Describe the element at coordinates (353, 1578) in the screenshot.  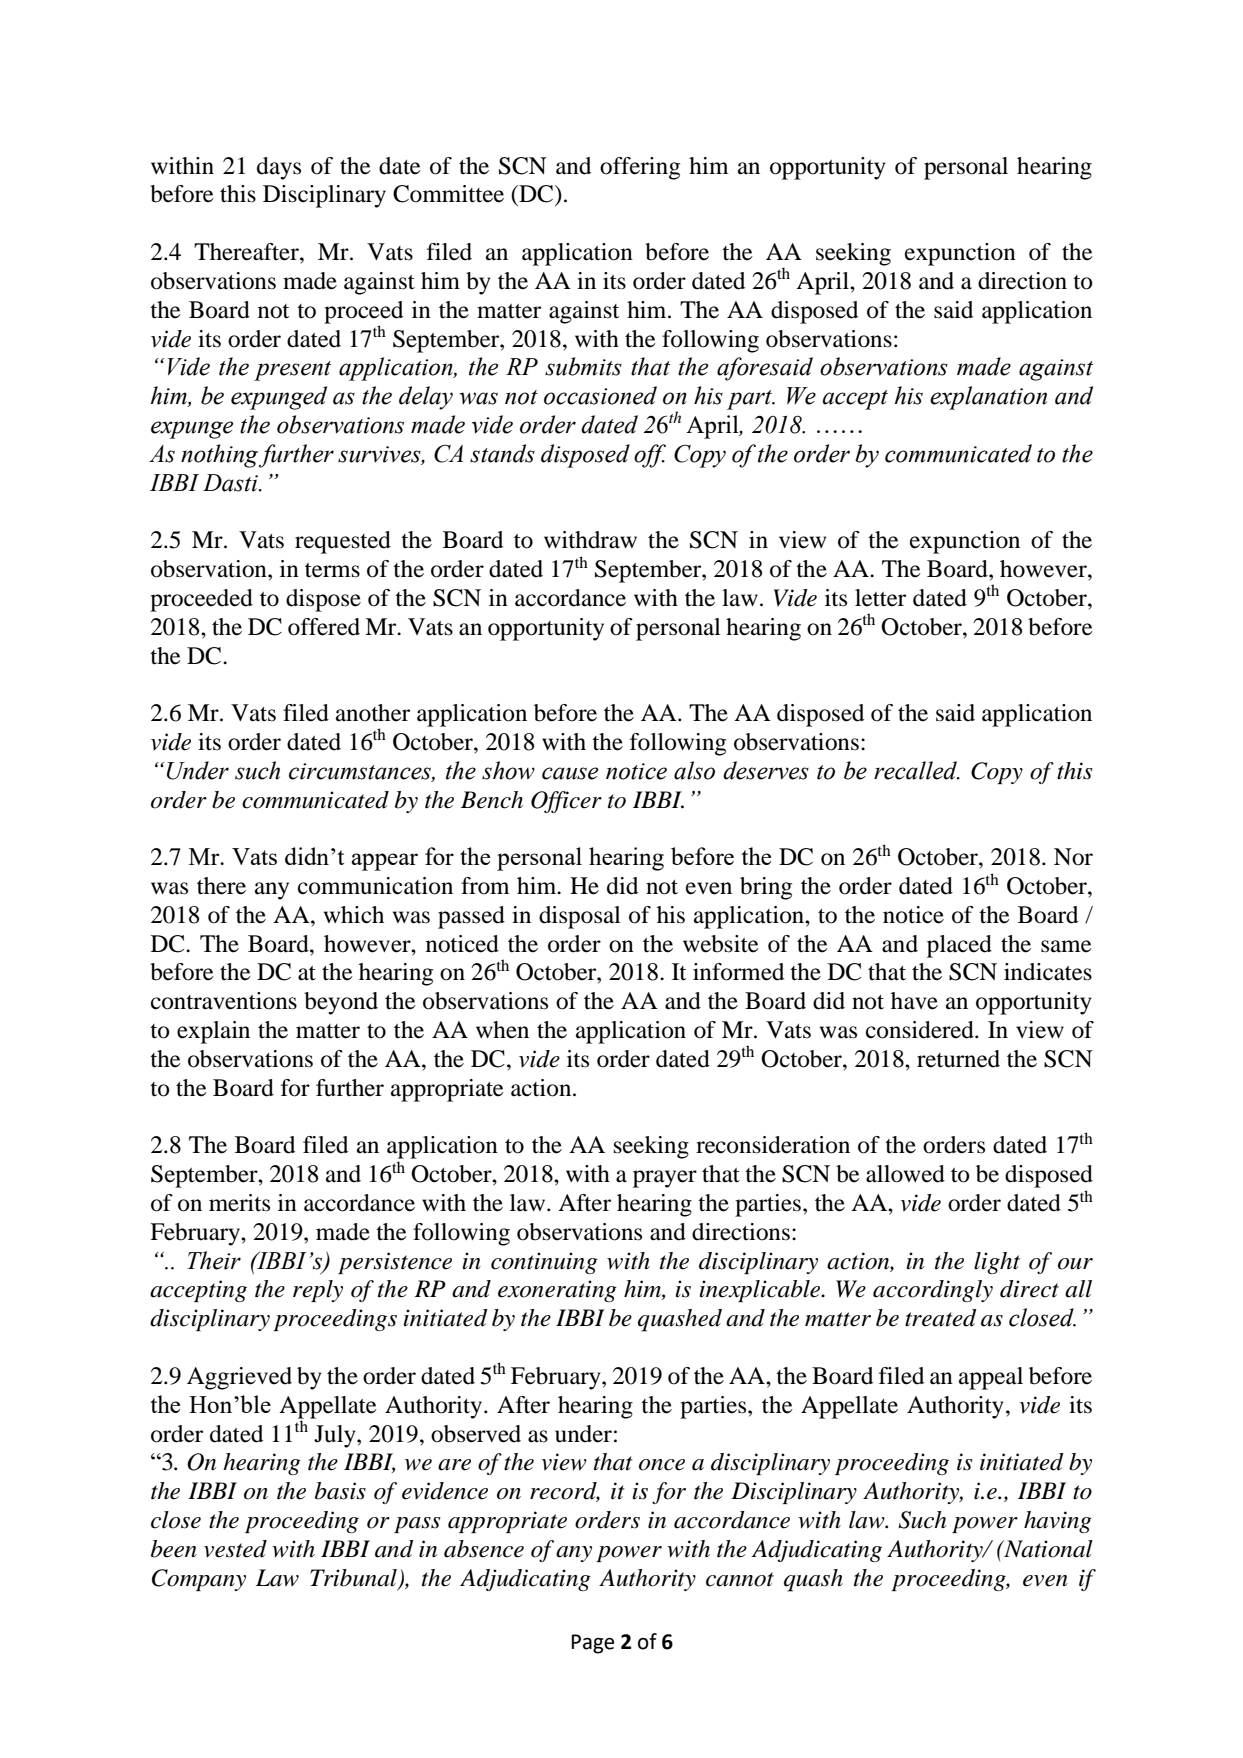
I see `Tribunal` at that location.
